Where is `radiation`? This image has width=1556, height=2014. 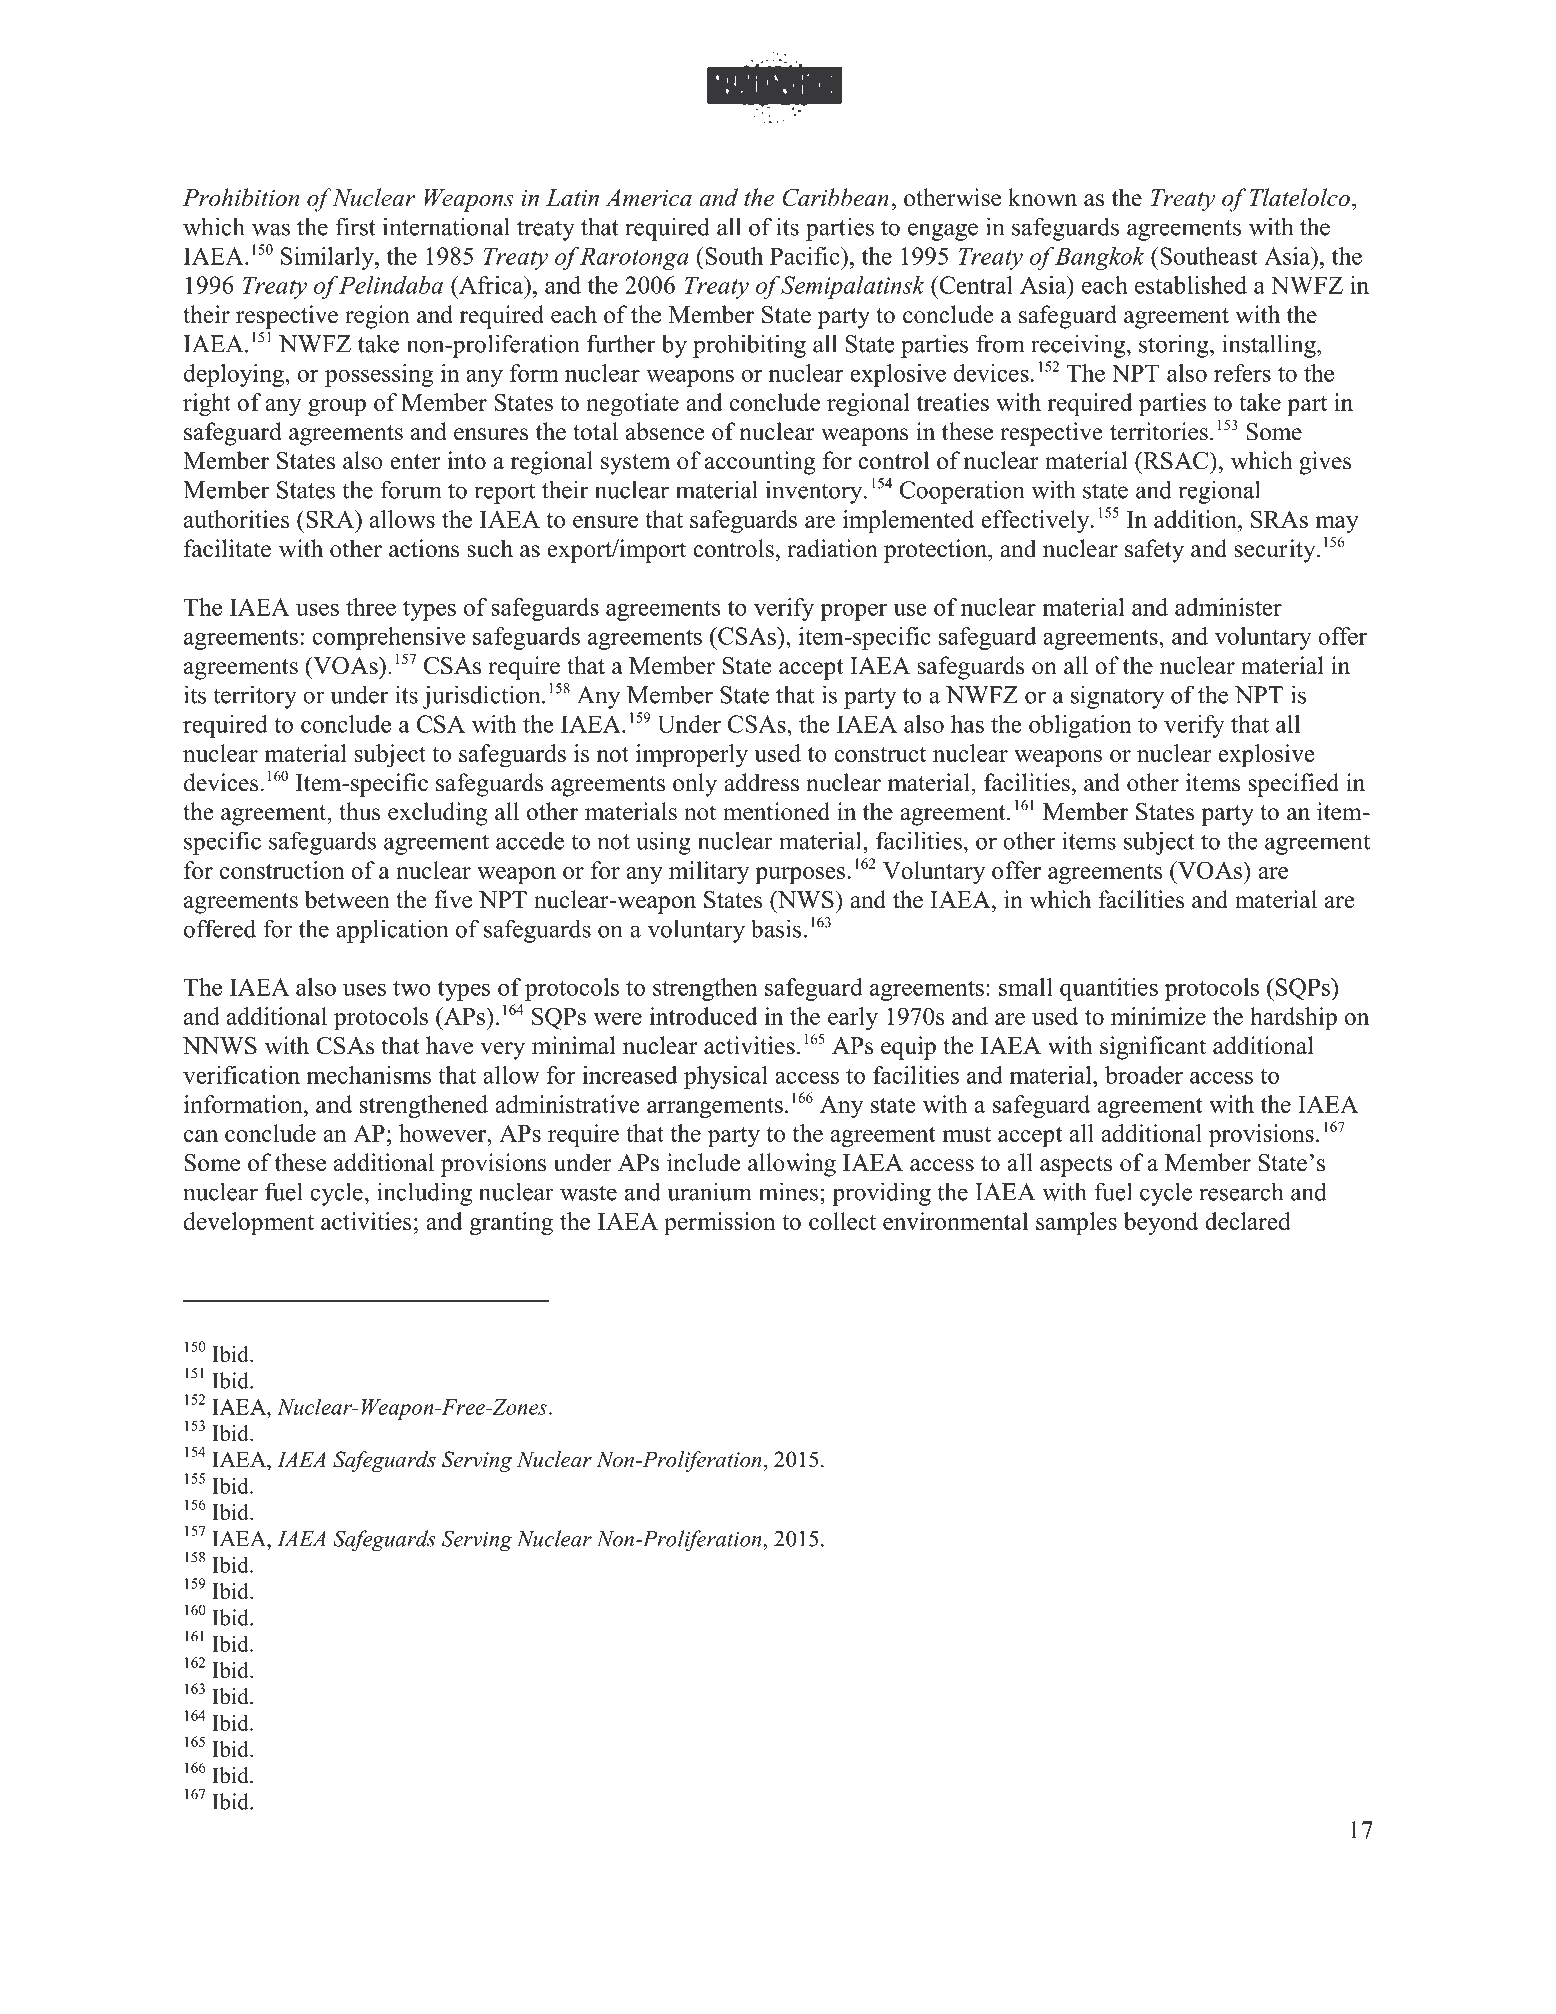
radiation is located at coordinates (832, 548).
